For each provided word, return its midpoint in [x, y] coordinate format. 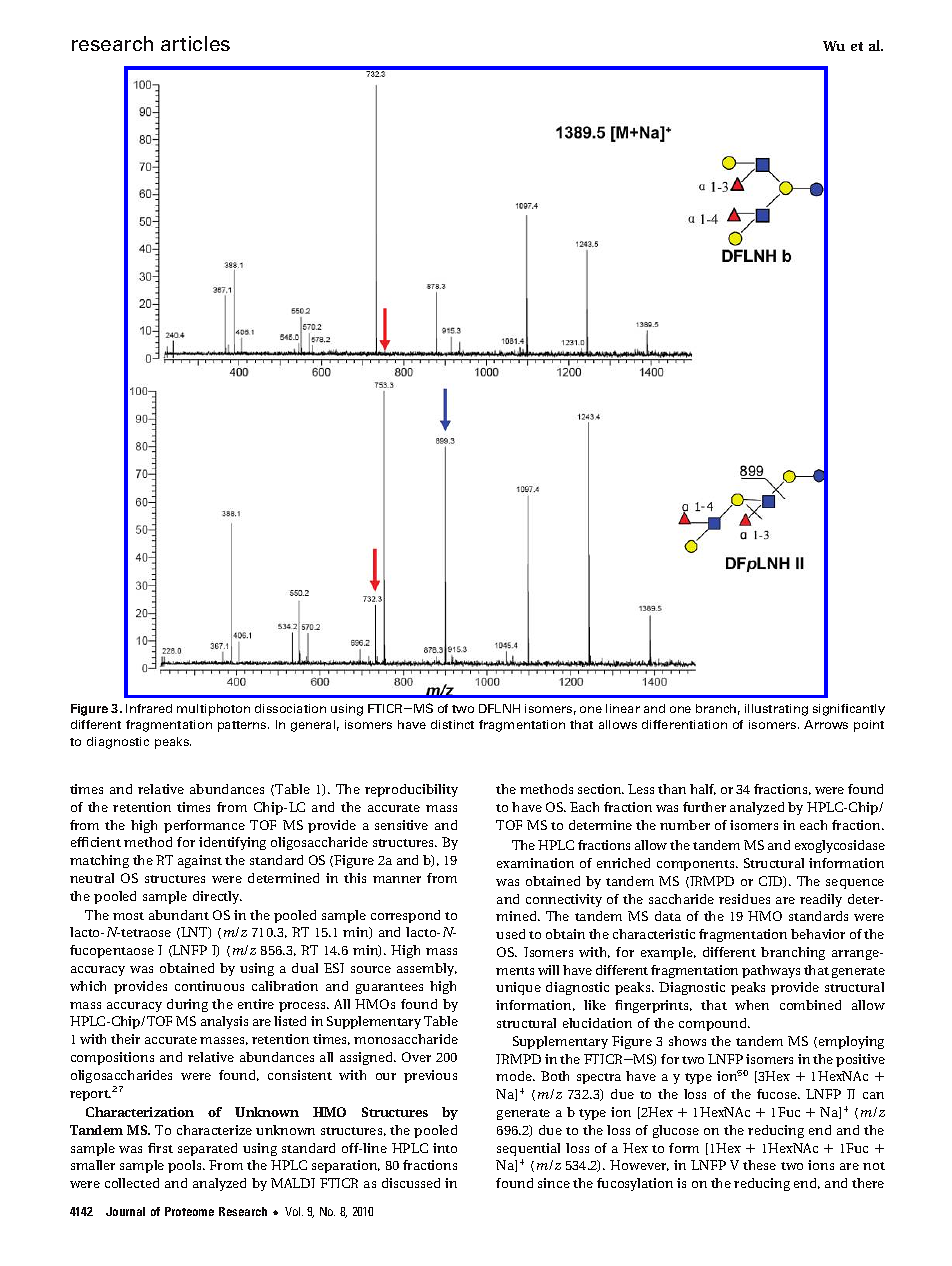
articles [195, 43]
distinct [452, 724]
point [869, 726]
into [445, 1148]
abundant [179, 915]
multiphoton [213, 710]
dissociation [290, 708]
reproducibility [411, 790]
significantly [849, 710]
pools [186, 1166]
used [510, 934]
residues [744, 899]
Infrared [149, 708]
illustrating [776, 710]
